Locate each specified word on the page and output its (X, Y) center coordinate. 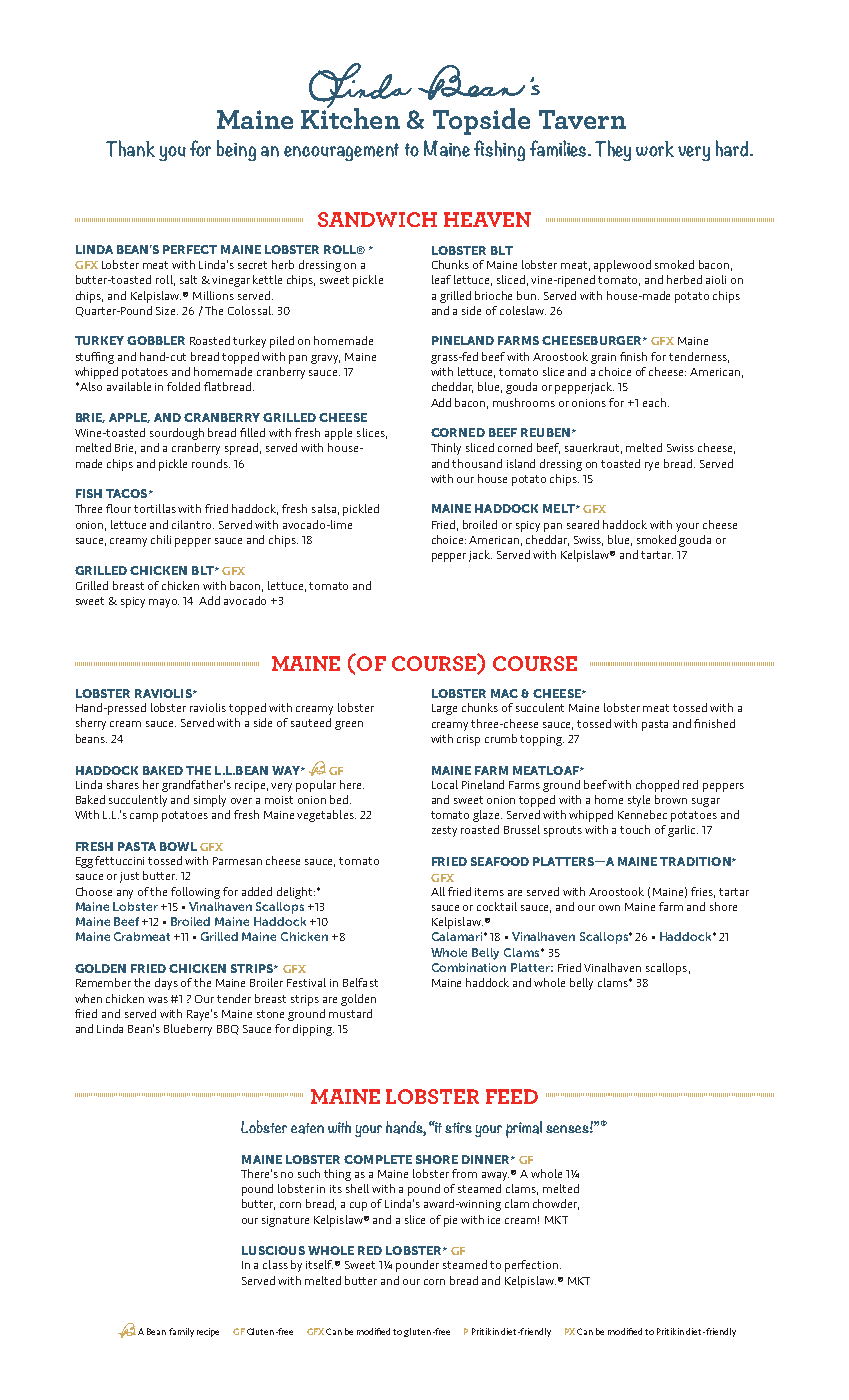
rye (652, 466)
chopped (657, 786)
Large (444, 709)
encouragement (341, 152)
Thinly (446, 449)
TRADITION (696, 861)
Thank (130, 148)
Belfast (360, 982)
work (655, 149)
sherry (91, 724)
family (181, 1332)
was (158, 1000)
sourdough (177, 434)
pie (450, 1221)
